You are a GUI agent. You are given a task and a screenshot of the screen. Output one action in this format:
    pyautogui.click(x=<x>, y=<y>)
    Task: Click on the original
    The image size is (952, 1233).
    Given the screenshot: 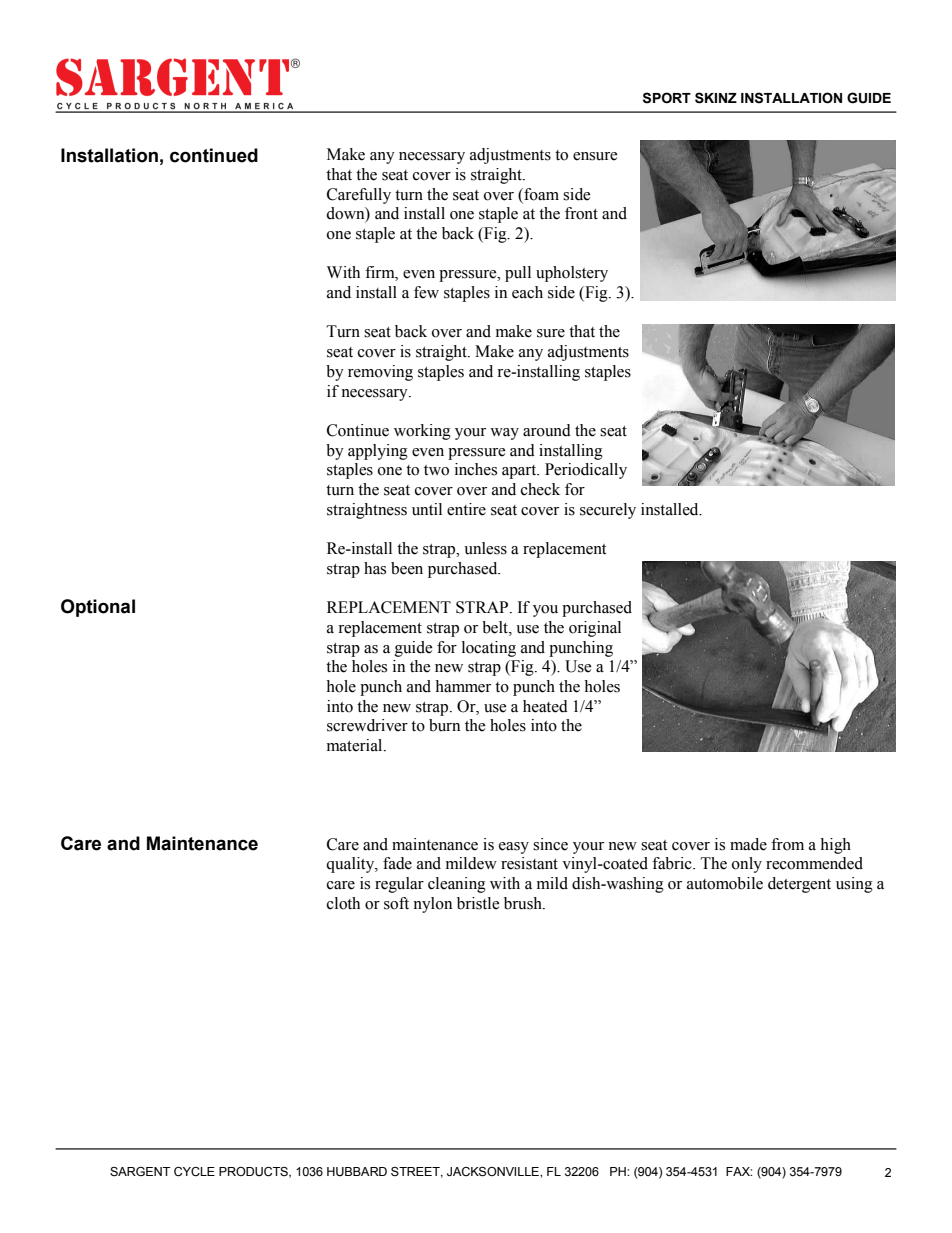 What is the action you would take?
    pyautogui.click(x=595, y=629)
